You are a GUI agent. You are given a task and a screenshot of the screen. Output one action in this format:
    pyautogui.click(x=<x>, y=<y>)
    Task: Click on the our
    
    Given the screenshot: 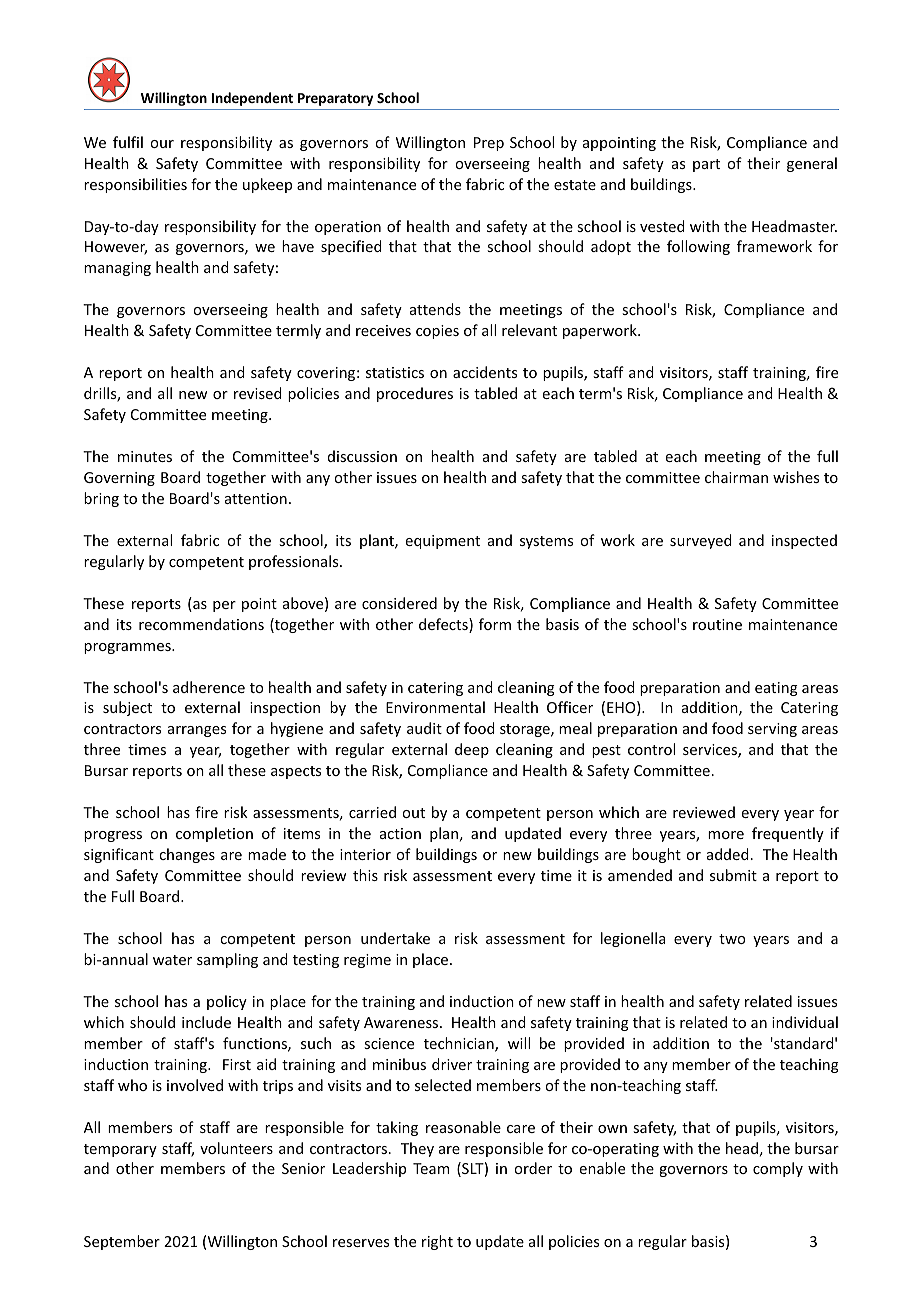 What is the action you would take?
    pyautogui.click(x=162, y=144)
